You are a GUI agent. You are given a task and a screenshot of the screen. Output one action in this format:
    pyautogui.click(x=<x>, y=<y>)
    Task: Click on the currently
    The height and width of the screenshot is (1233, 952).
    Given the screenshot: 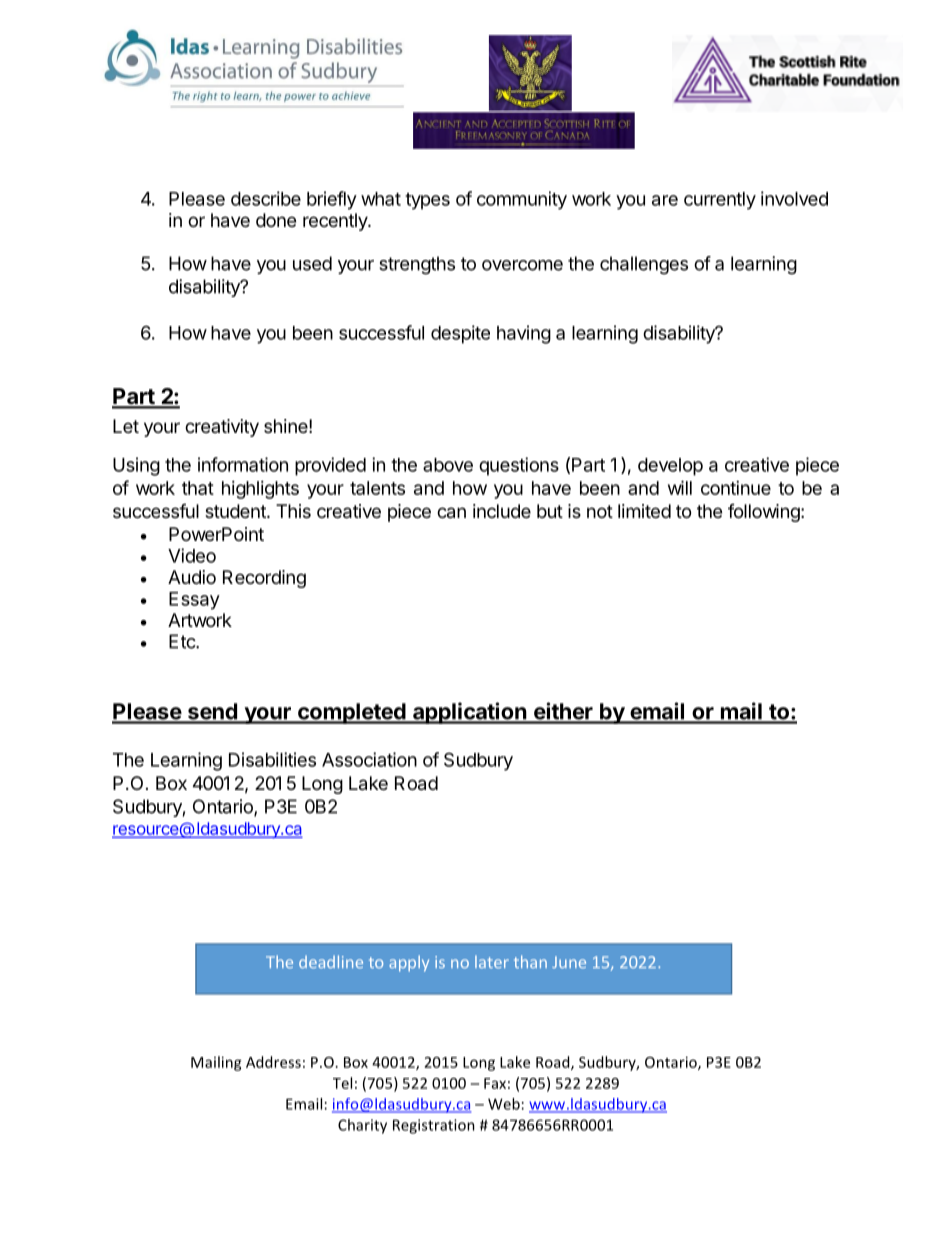 What is the action you would take?
    pyautogui.click(x=720, y=201)
